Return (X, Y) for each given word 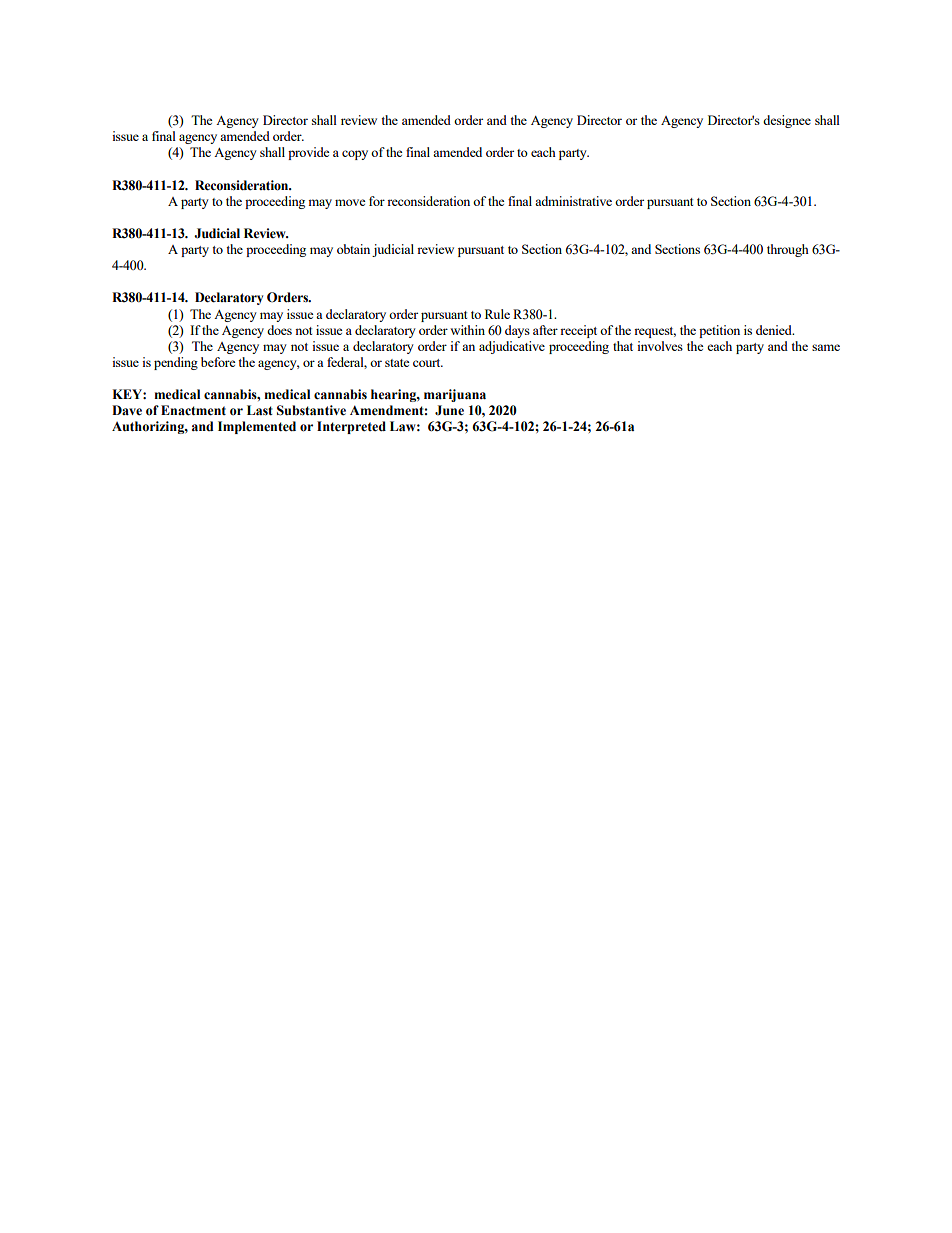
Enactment (193, 410)
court (428, 363)
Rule (497, 314)
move (350, 202)
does (279, 330)
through (788, 250)
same (826, 347)
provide (309, 153)
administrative (573, 201)
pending (176, 363)
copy (355, 155)
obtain (353, 249)
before (218, 362)
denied (775, 330)
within (467, 330)
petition (719, 331)
